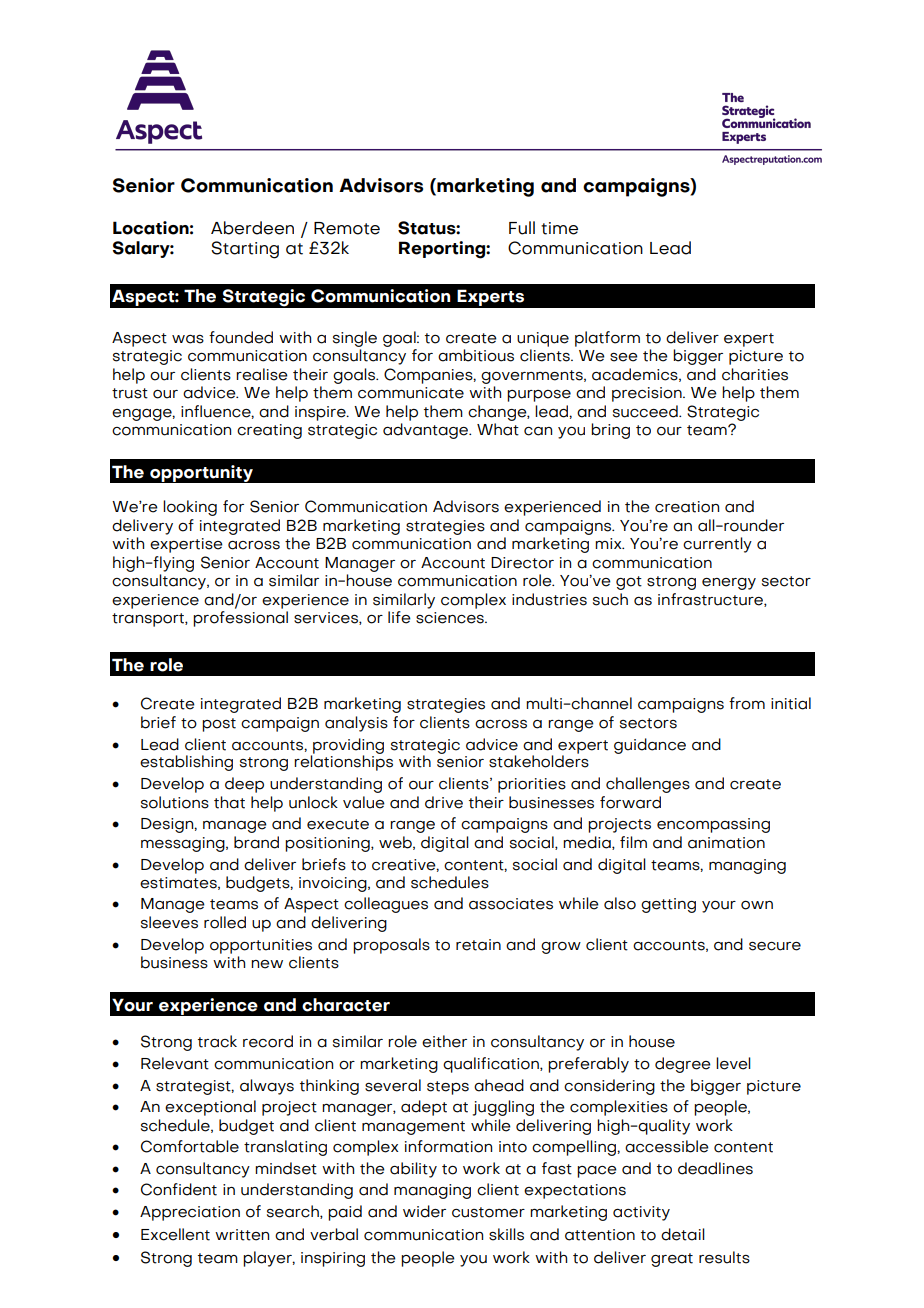 This image has height=1308, width=924. Describe the element at coordinates (522, 228) in the image. I see `Full` at that location.
